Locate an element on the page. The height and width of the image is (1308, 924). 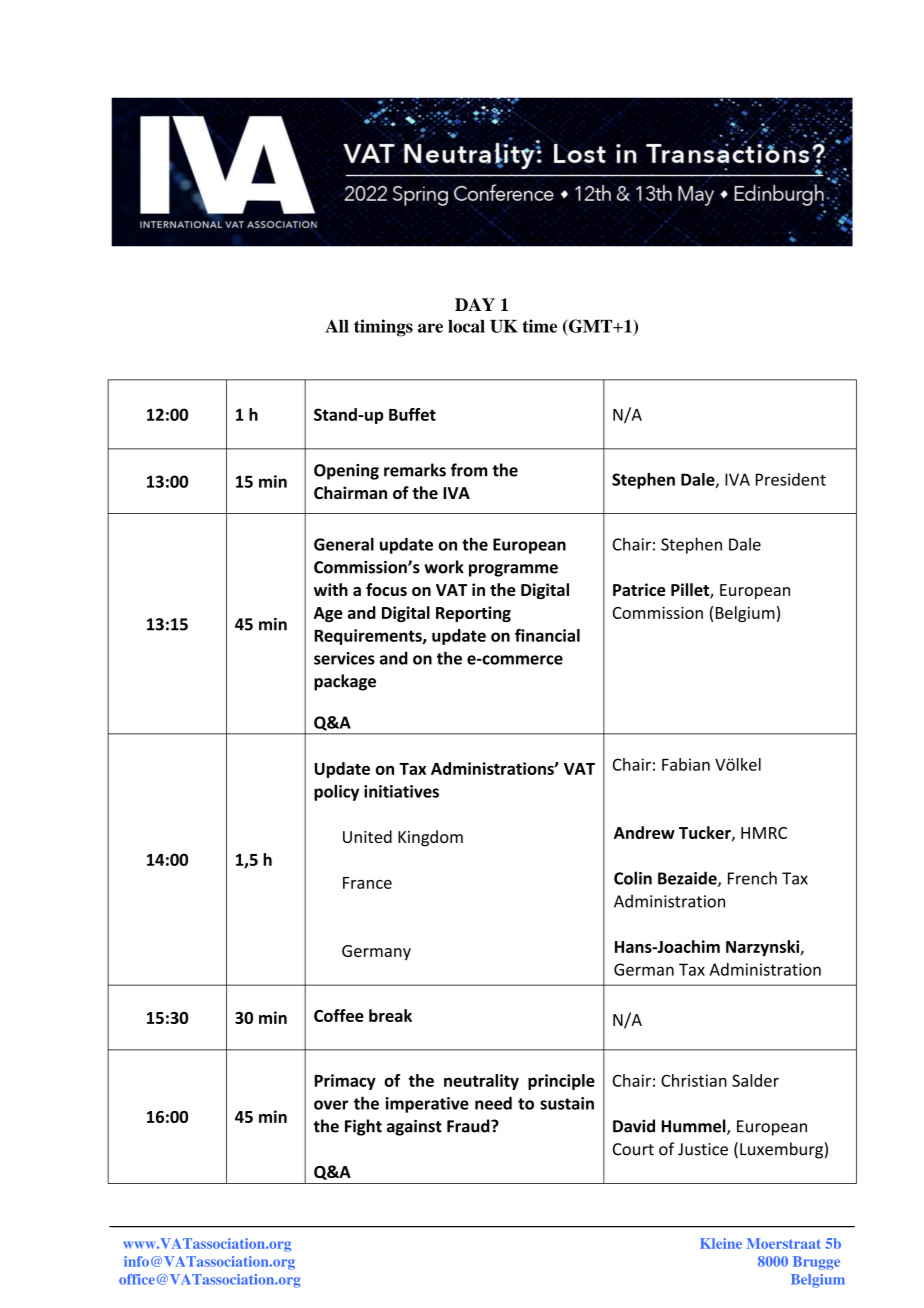
timings is located at coordinates (383, 328).
